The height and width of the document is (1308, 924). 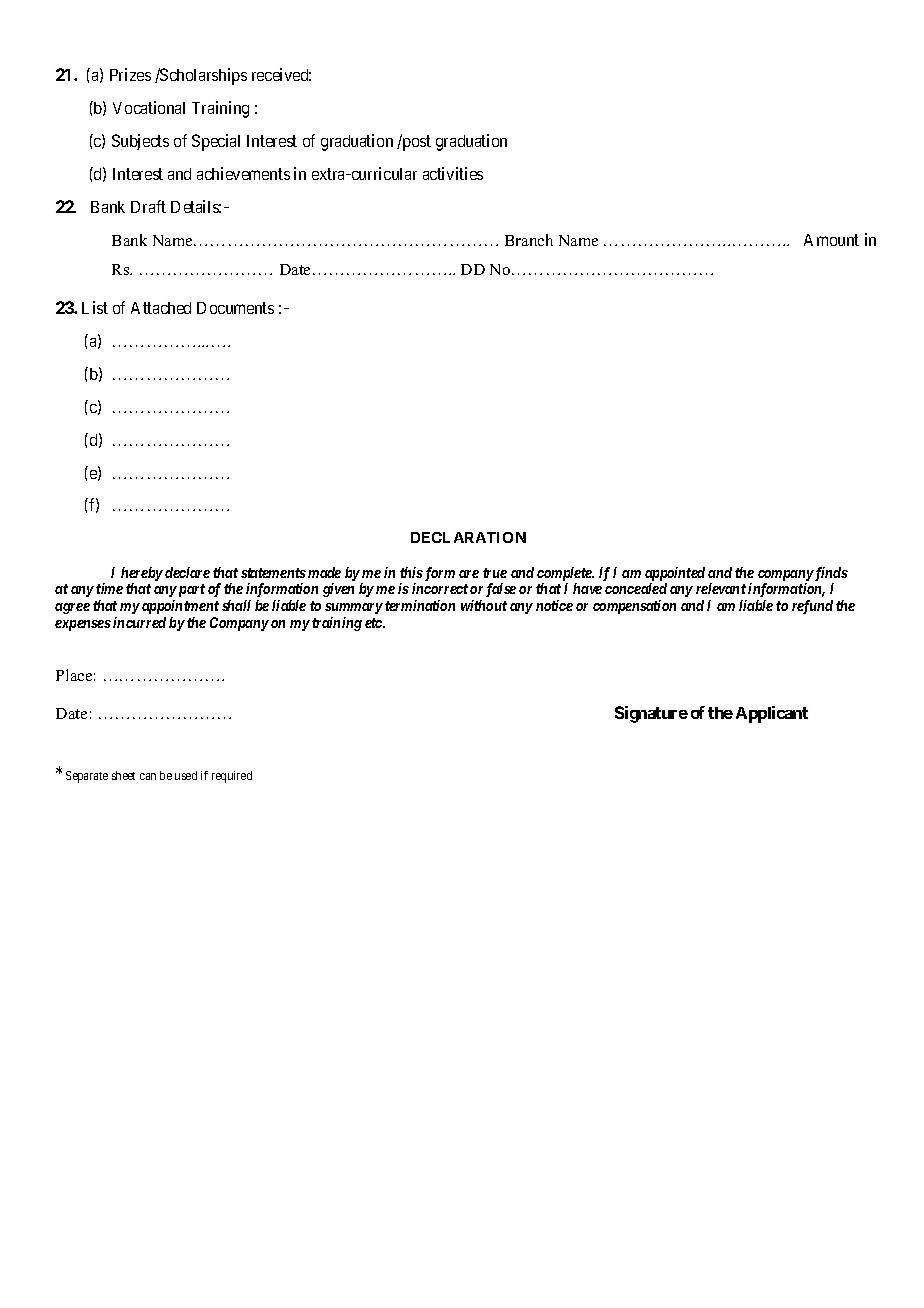 What do you see at coordinates (675, 574) in the document?
I see `appointed` at bounding box center [675, 574].
